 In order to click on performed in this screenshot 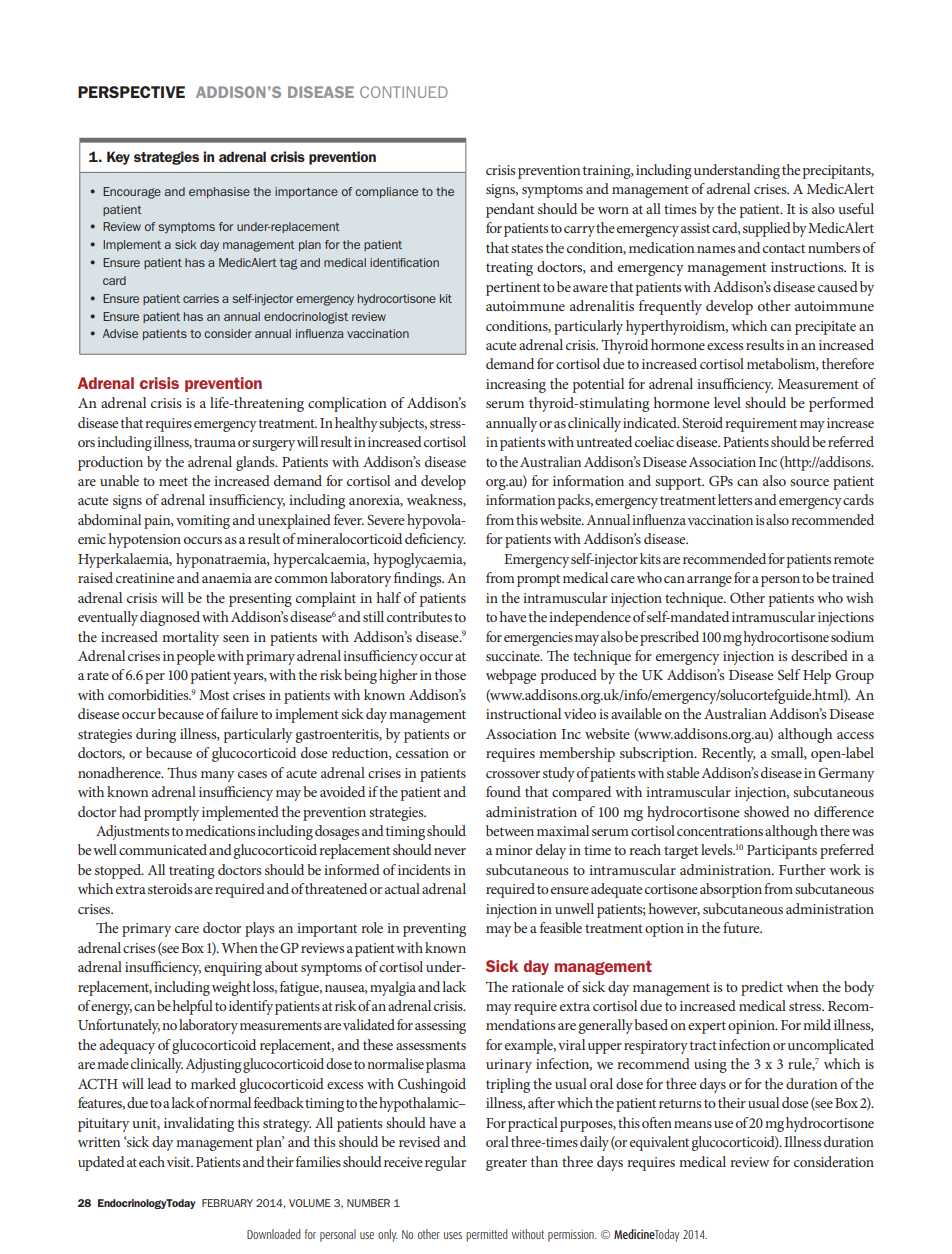, I will do `click(841, 404)`.
